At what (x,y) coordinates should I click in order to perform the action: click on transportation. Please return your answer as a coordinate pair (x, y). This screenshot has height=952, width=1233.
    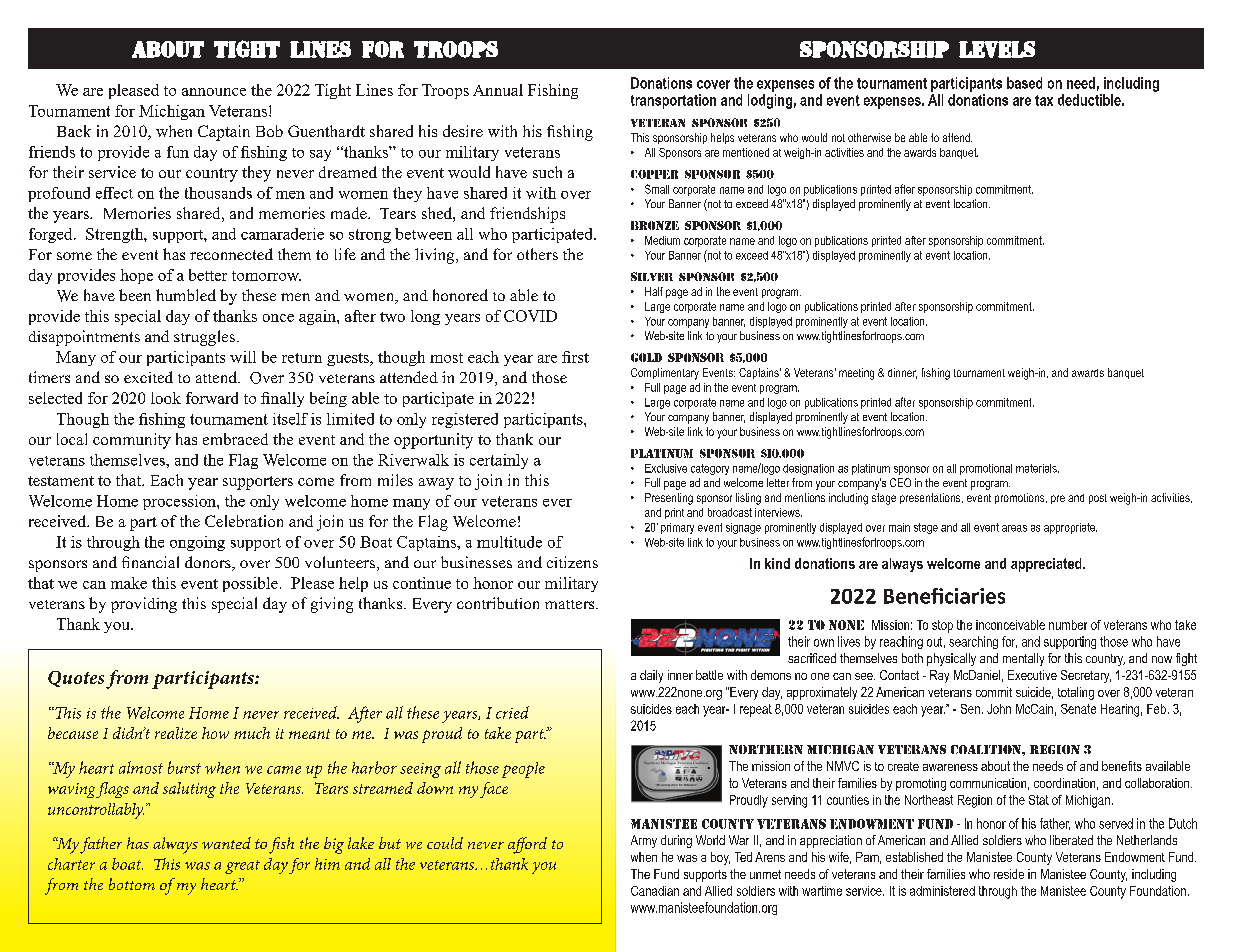
    Looking at the image, I should click on (673, 101).
